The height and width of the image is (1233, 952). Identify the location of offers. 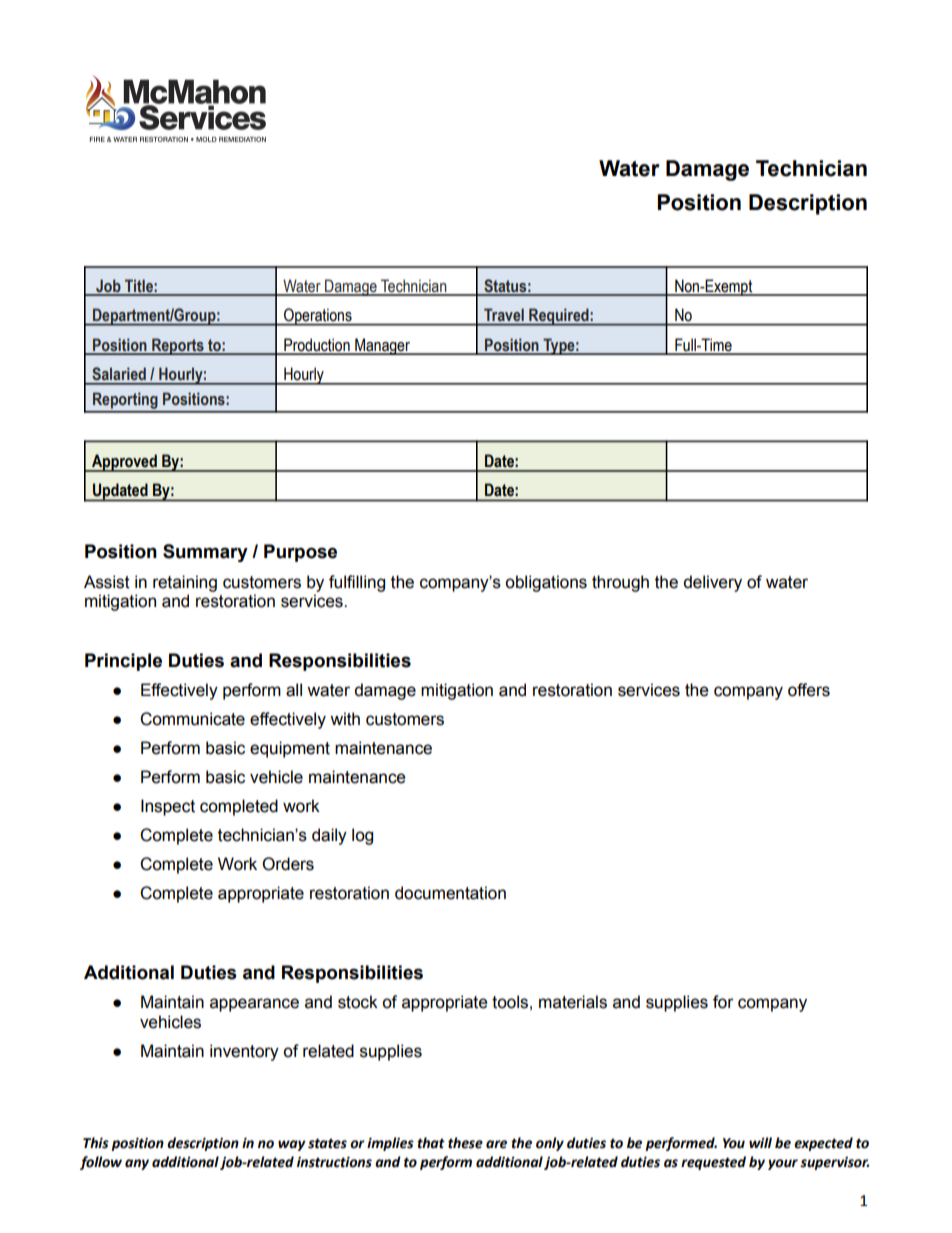
(809, 690).
